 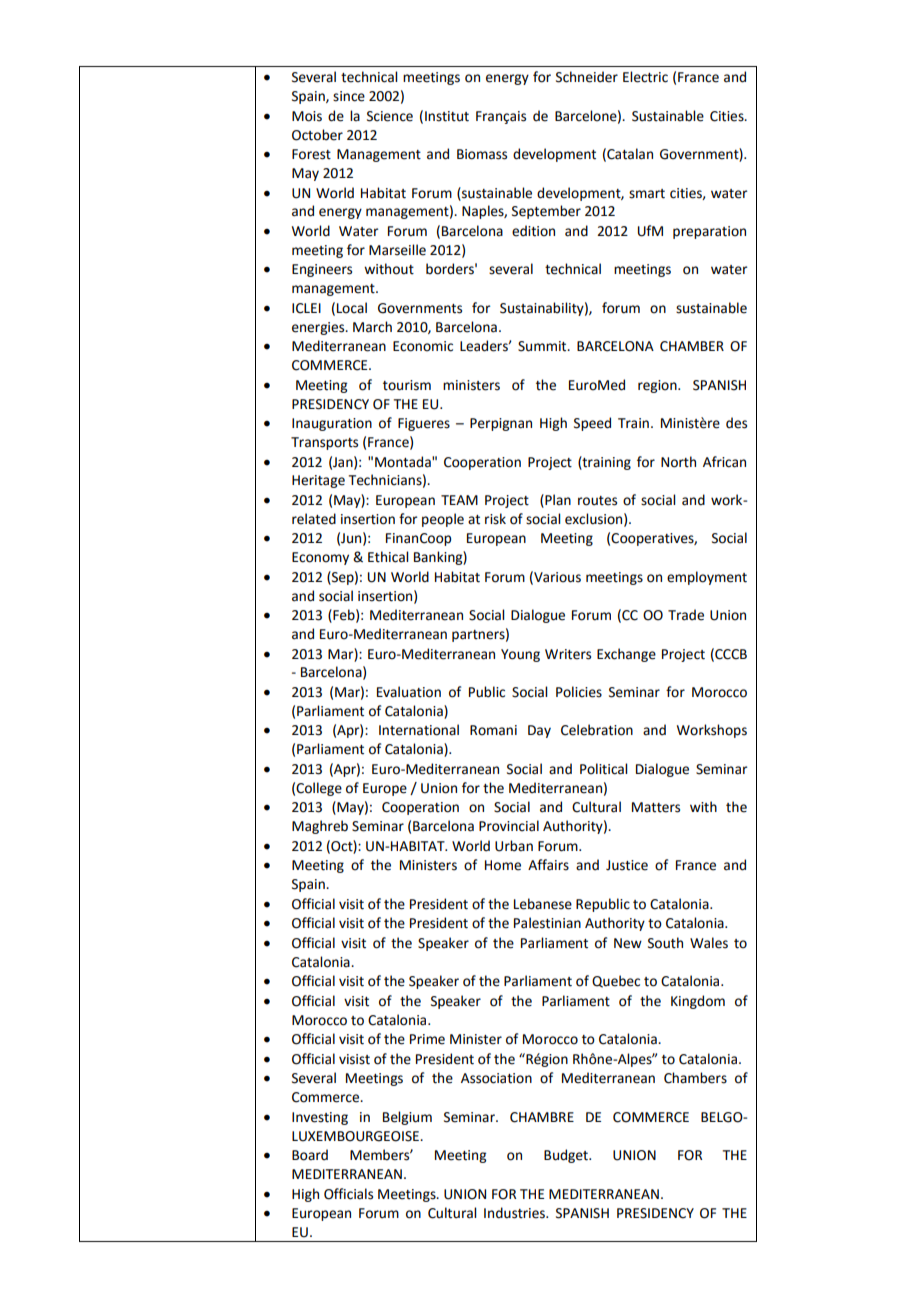 I want to click on Evaluation, so click(x=409, y=692).
